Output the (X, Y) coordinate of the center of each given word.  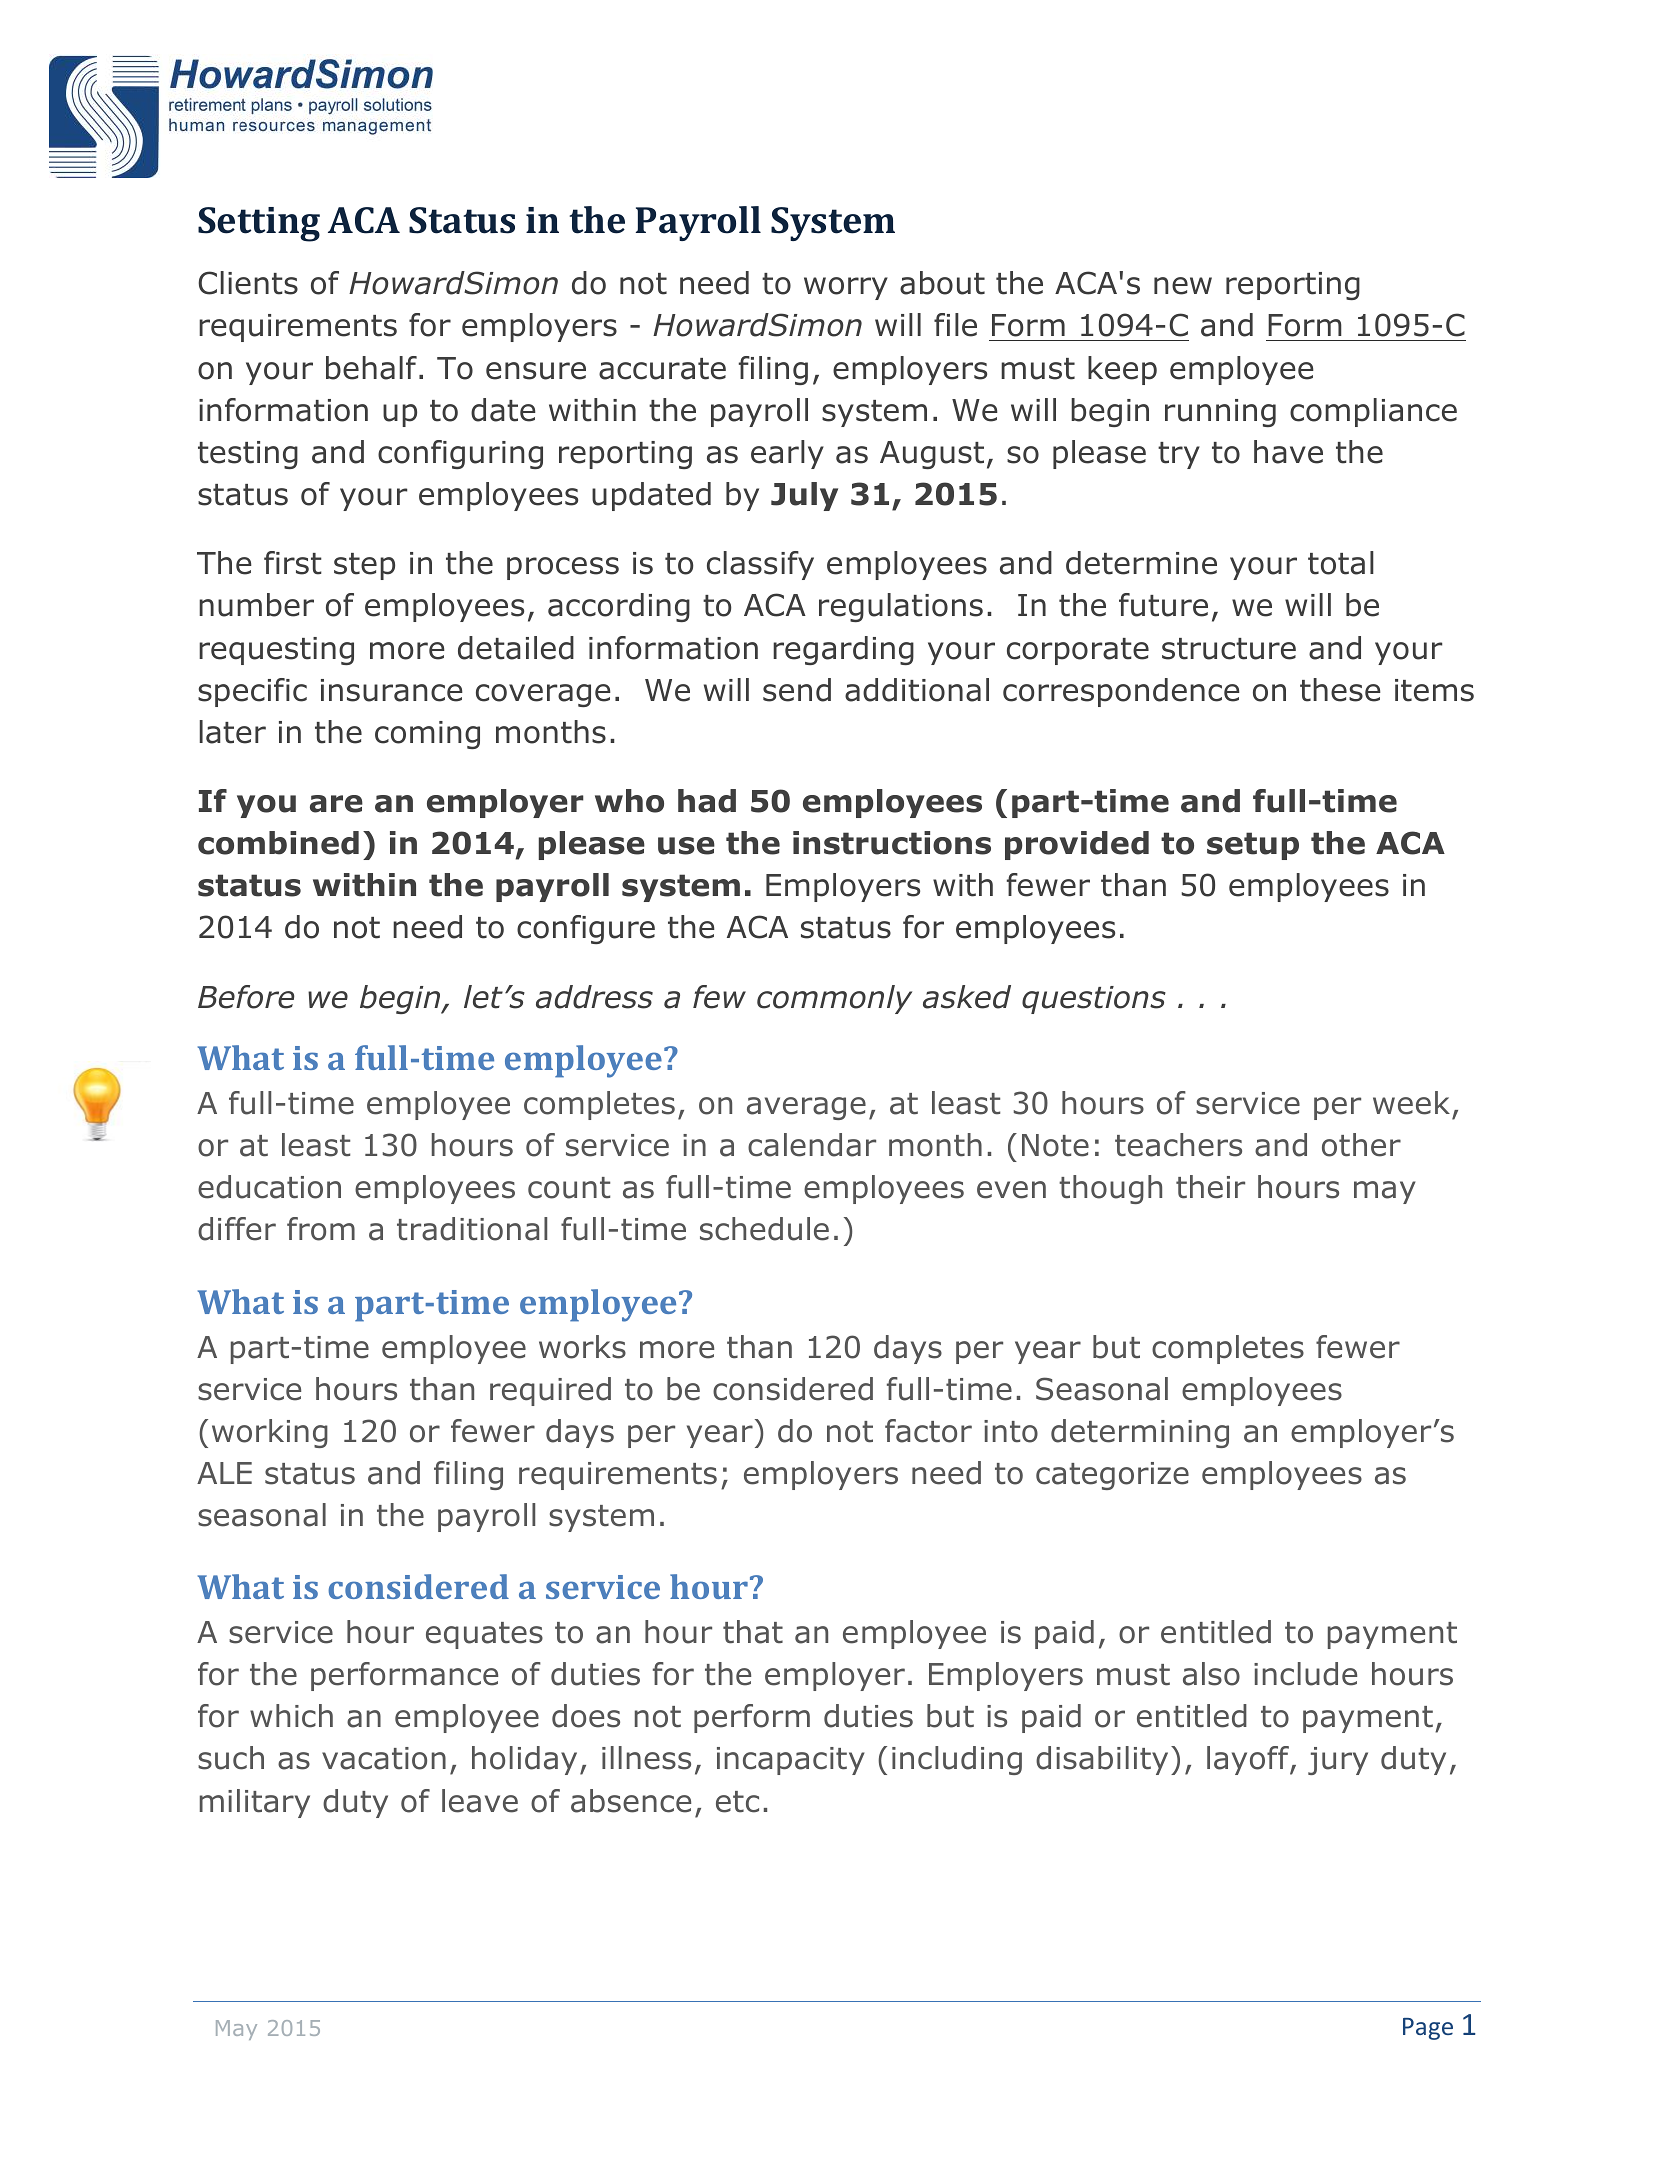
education (269, 1187)
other (1361, 1145)
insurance (392, 690)
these (1340, 690)
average (806, 1108)
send (797, 690)
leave (480, 1801)
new (1183, 286)
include (1305, 1674)
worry (846, 288)
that (753, 1632)
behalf (371, 368)
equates (484, 1635)
